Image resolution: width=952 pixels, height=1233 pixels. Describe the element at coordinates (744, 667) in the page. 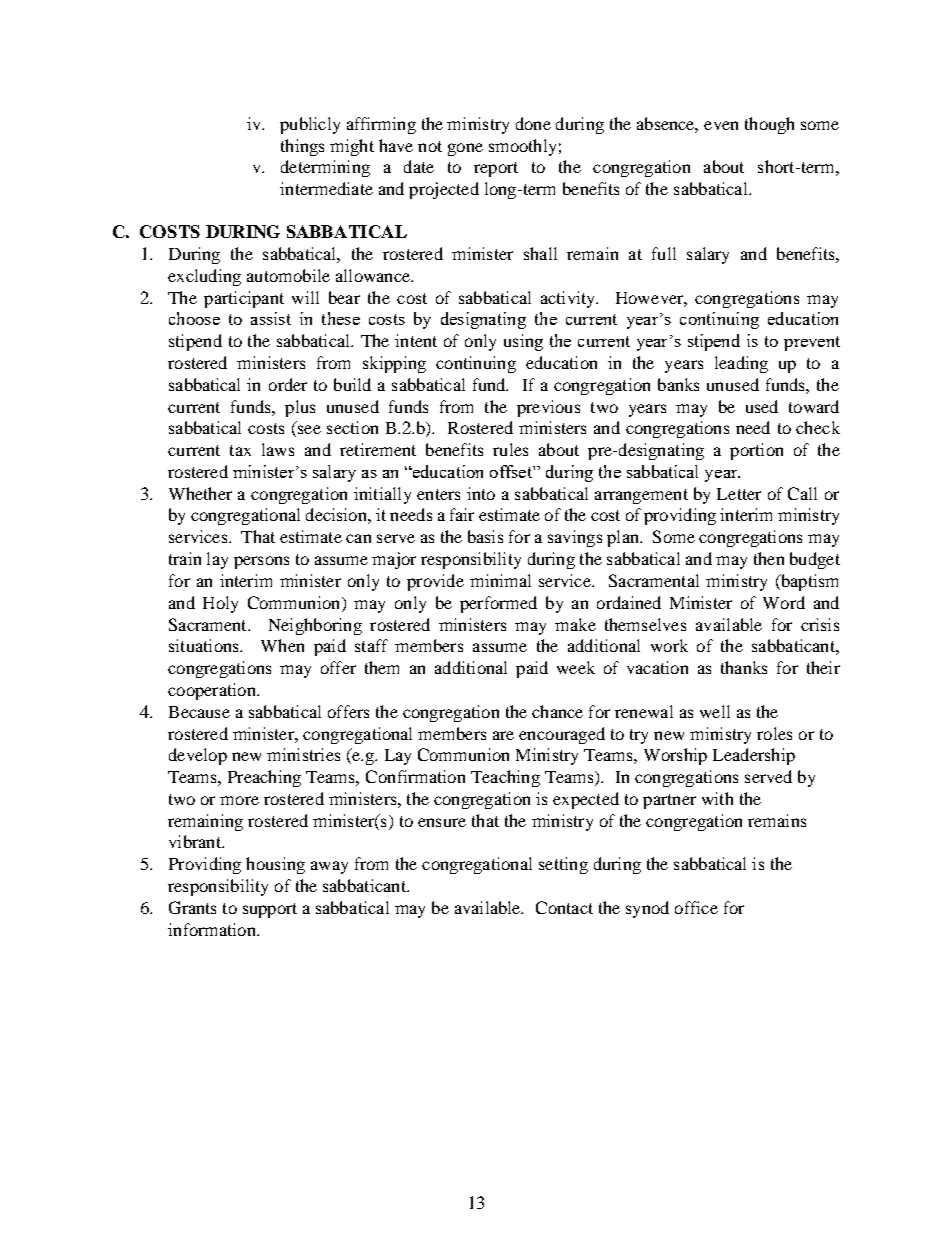

I see `thanks` at that location.
